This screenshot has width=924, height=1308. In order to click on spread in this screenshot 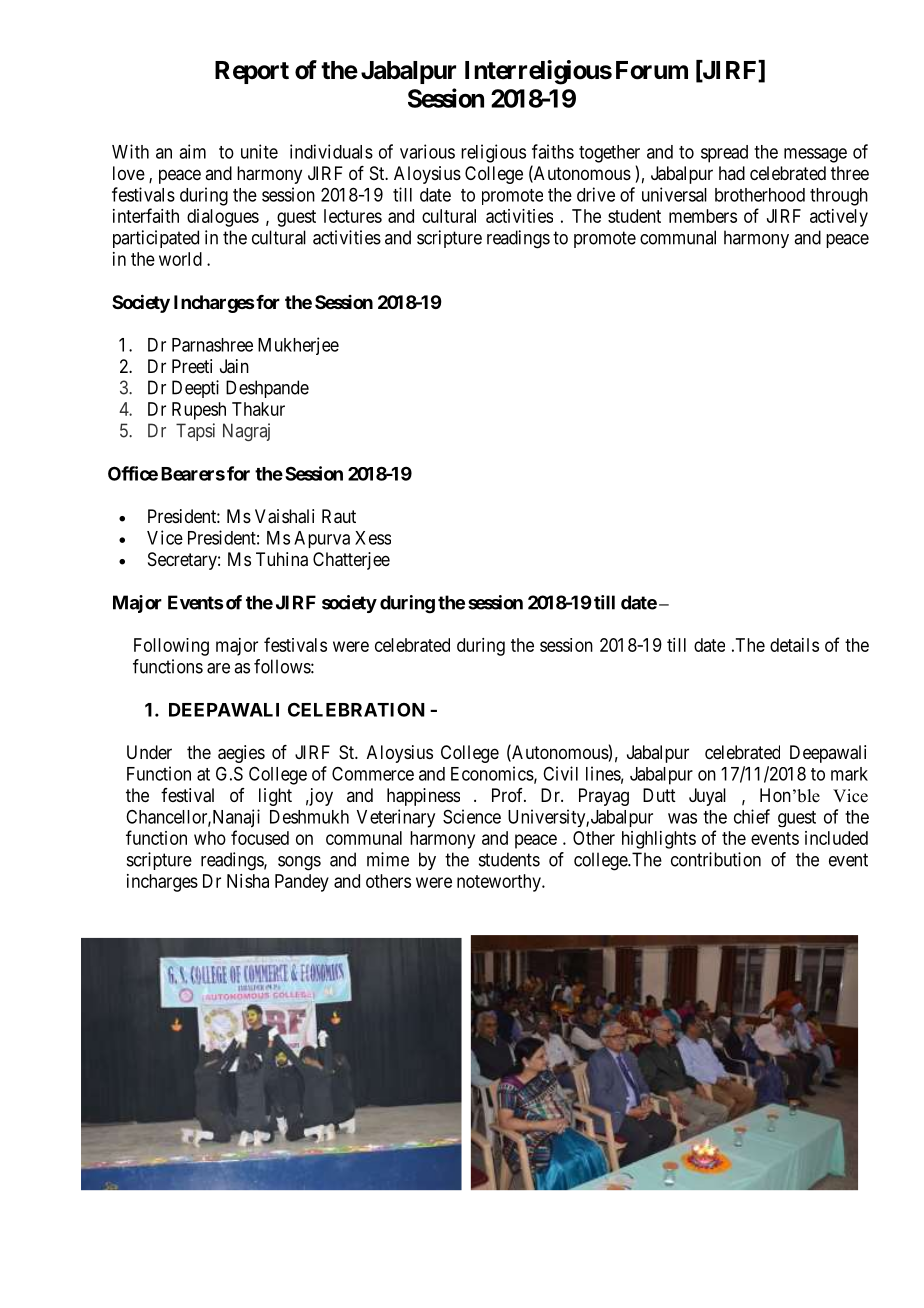, I will do `click(724, 154)`.
